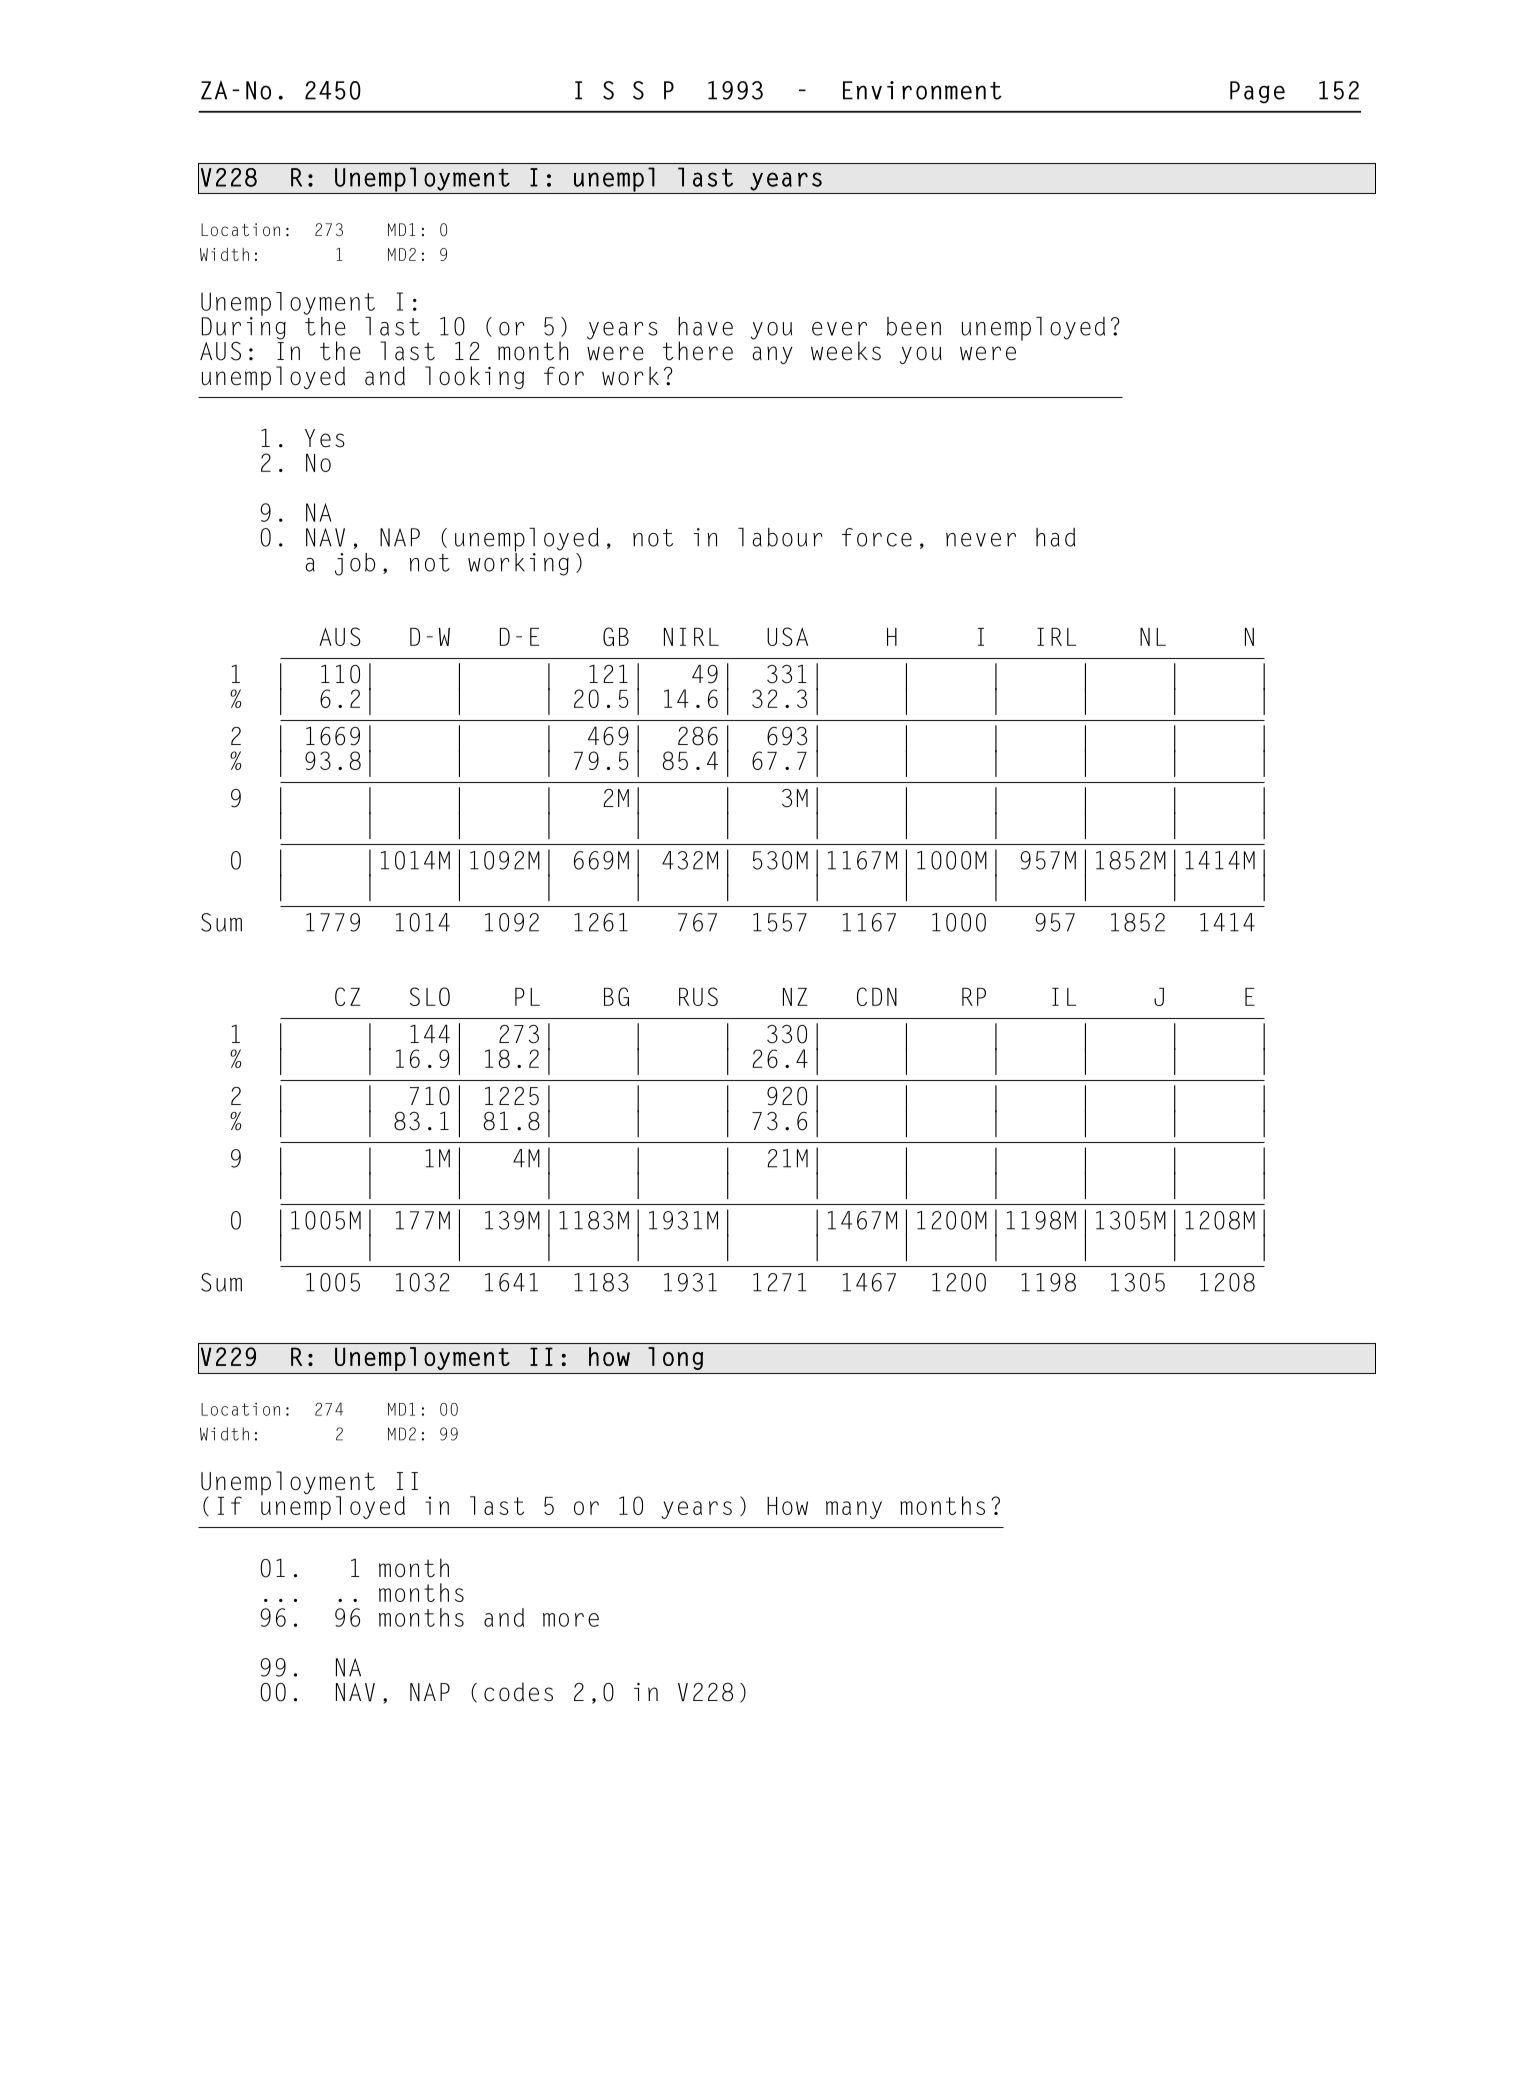  What do you see at coordinates (922, 90) in the page?
I see `Environment` at bounding box center [922, 90].
